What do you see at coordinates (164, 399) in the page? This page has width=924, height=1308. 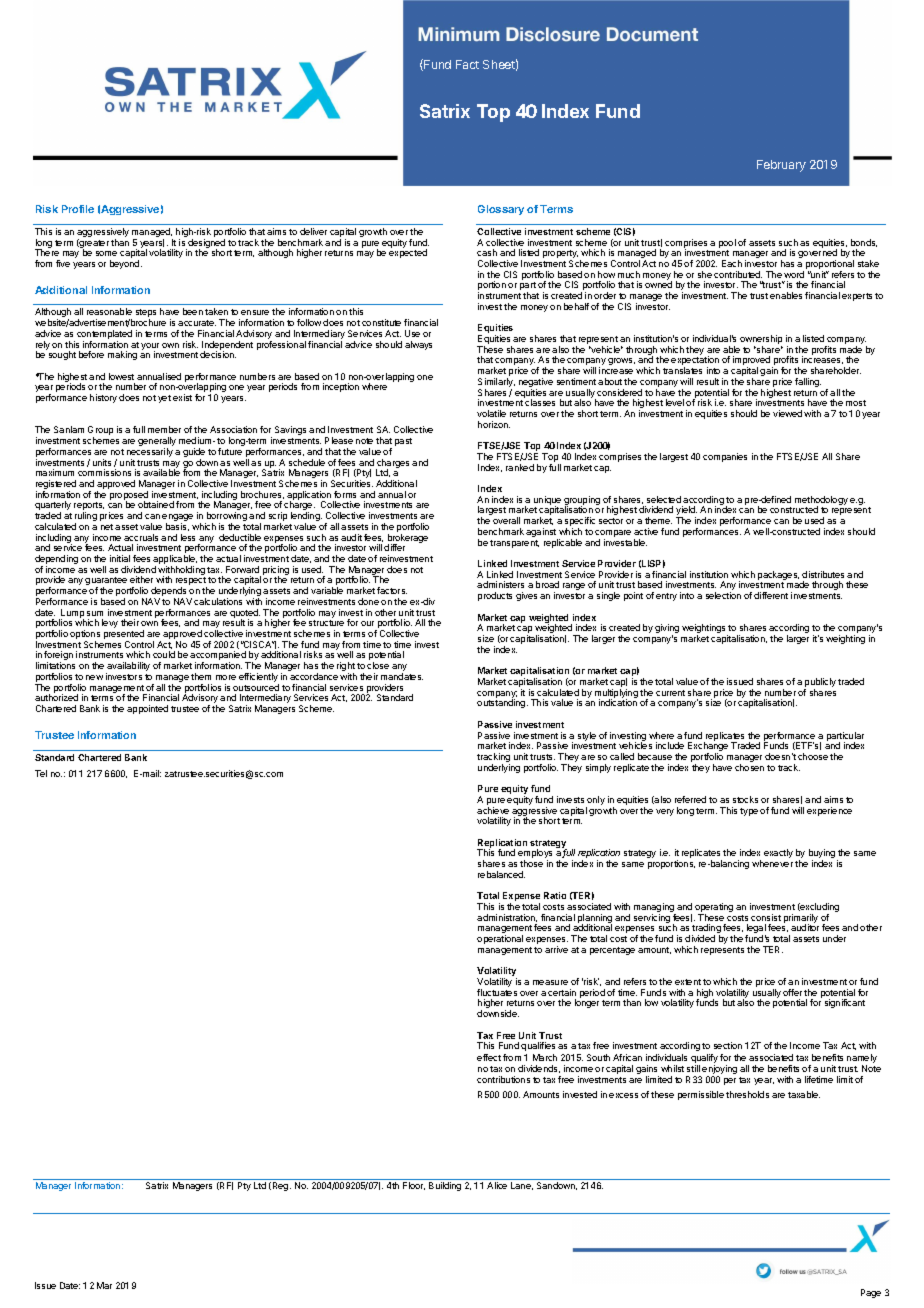 I see `yet` at bounding box center [164, 399].
